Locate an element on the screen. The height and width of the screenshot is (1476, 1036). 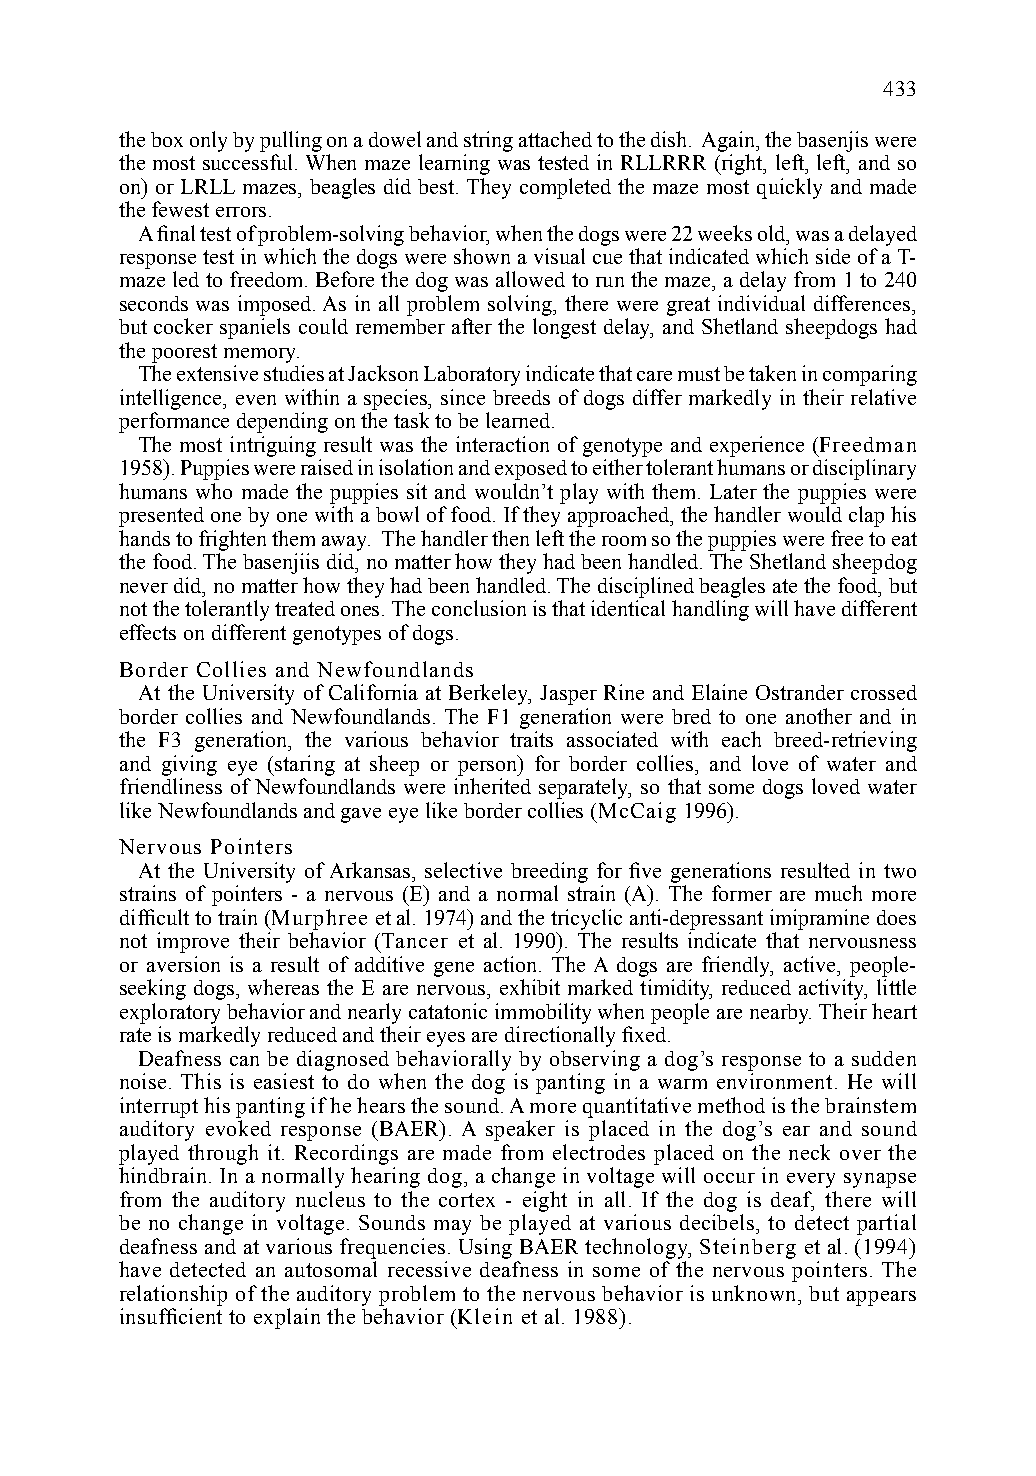
Klein is located at coordinates (483, 1316).
